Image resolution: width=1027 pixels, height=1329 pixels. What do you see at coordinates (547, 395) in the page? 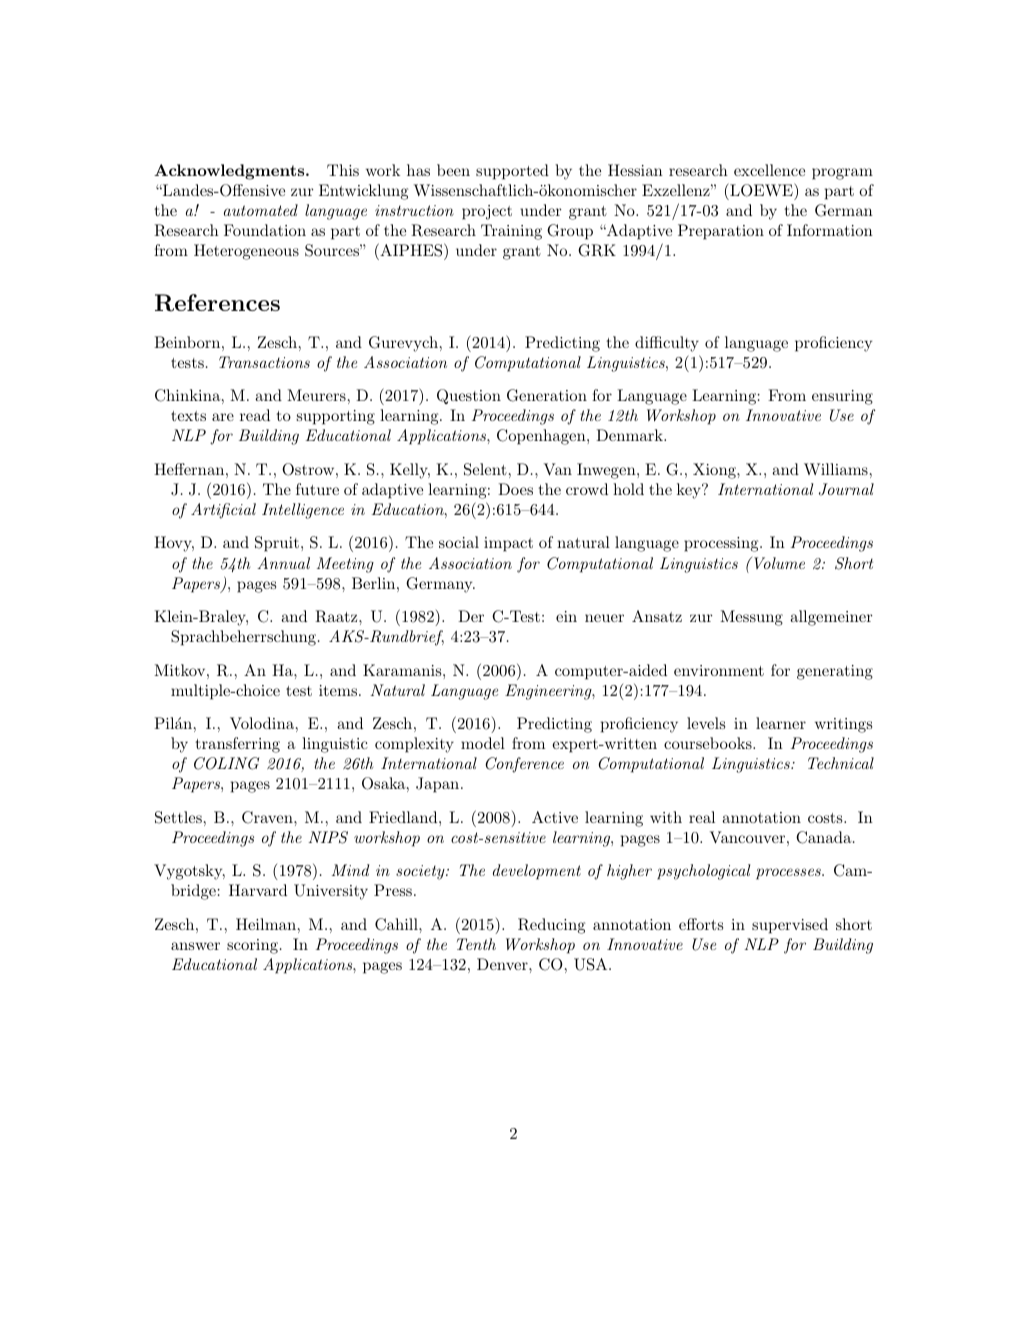
I see `Generation` at bounding box center [547, 395].
